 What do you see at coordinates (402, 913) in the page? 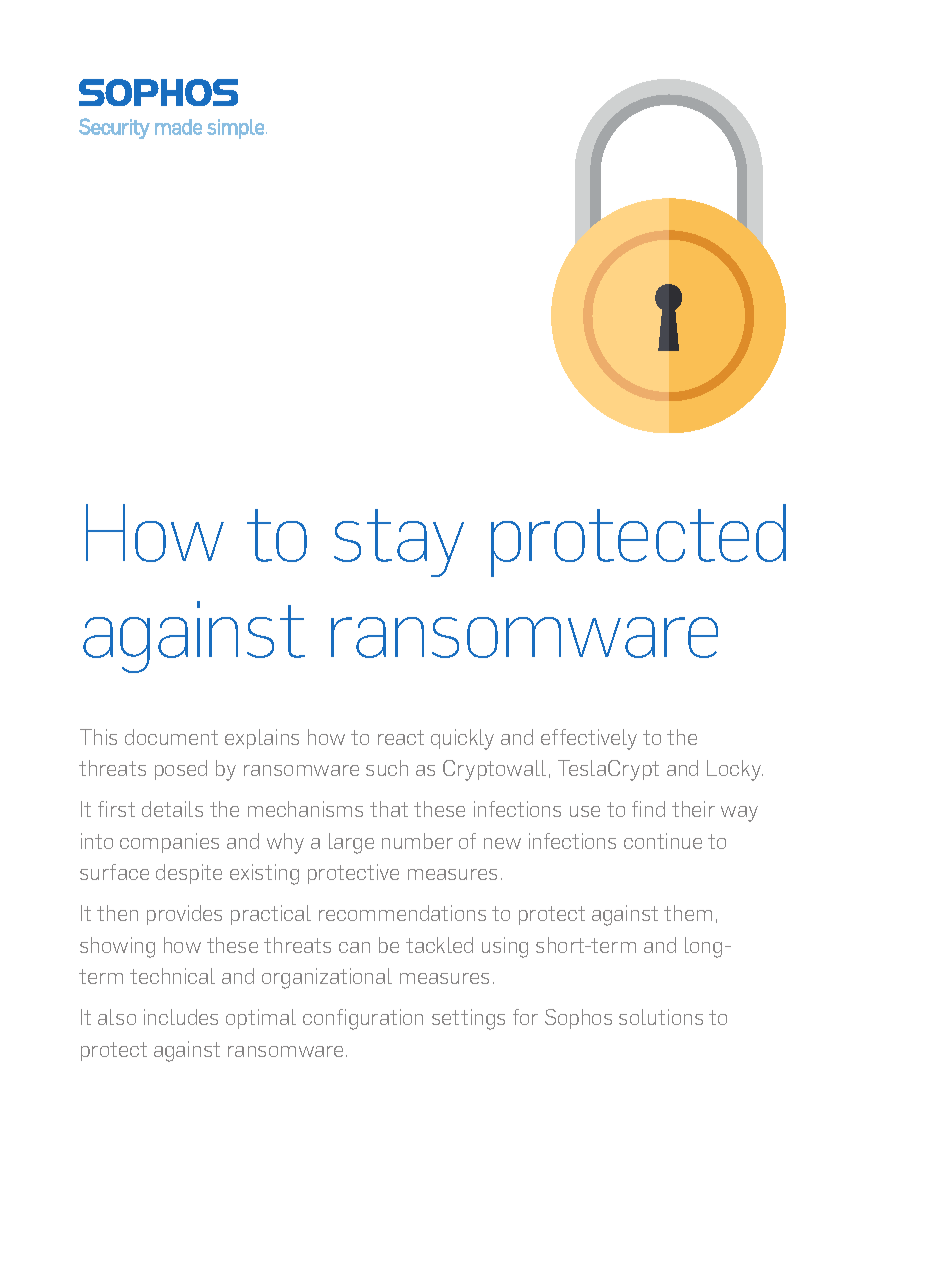
I see `recommendations` at bounding box center [402, 913].
